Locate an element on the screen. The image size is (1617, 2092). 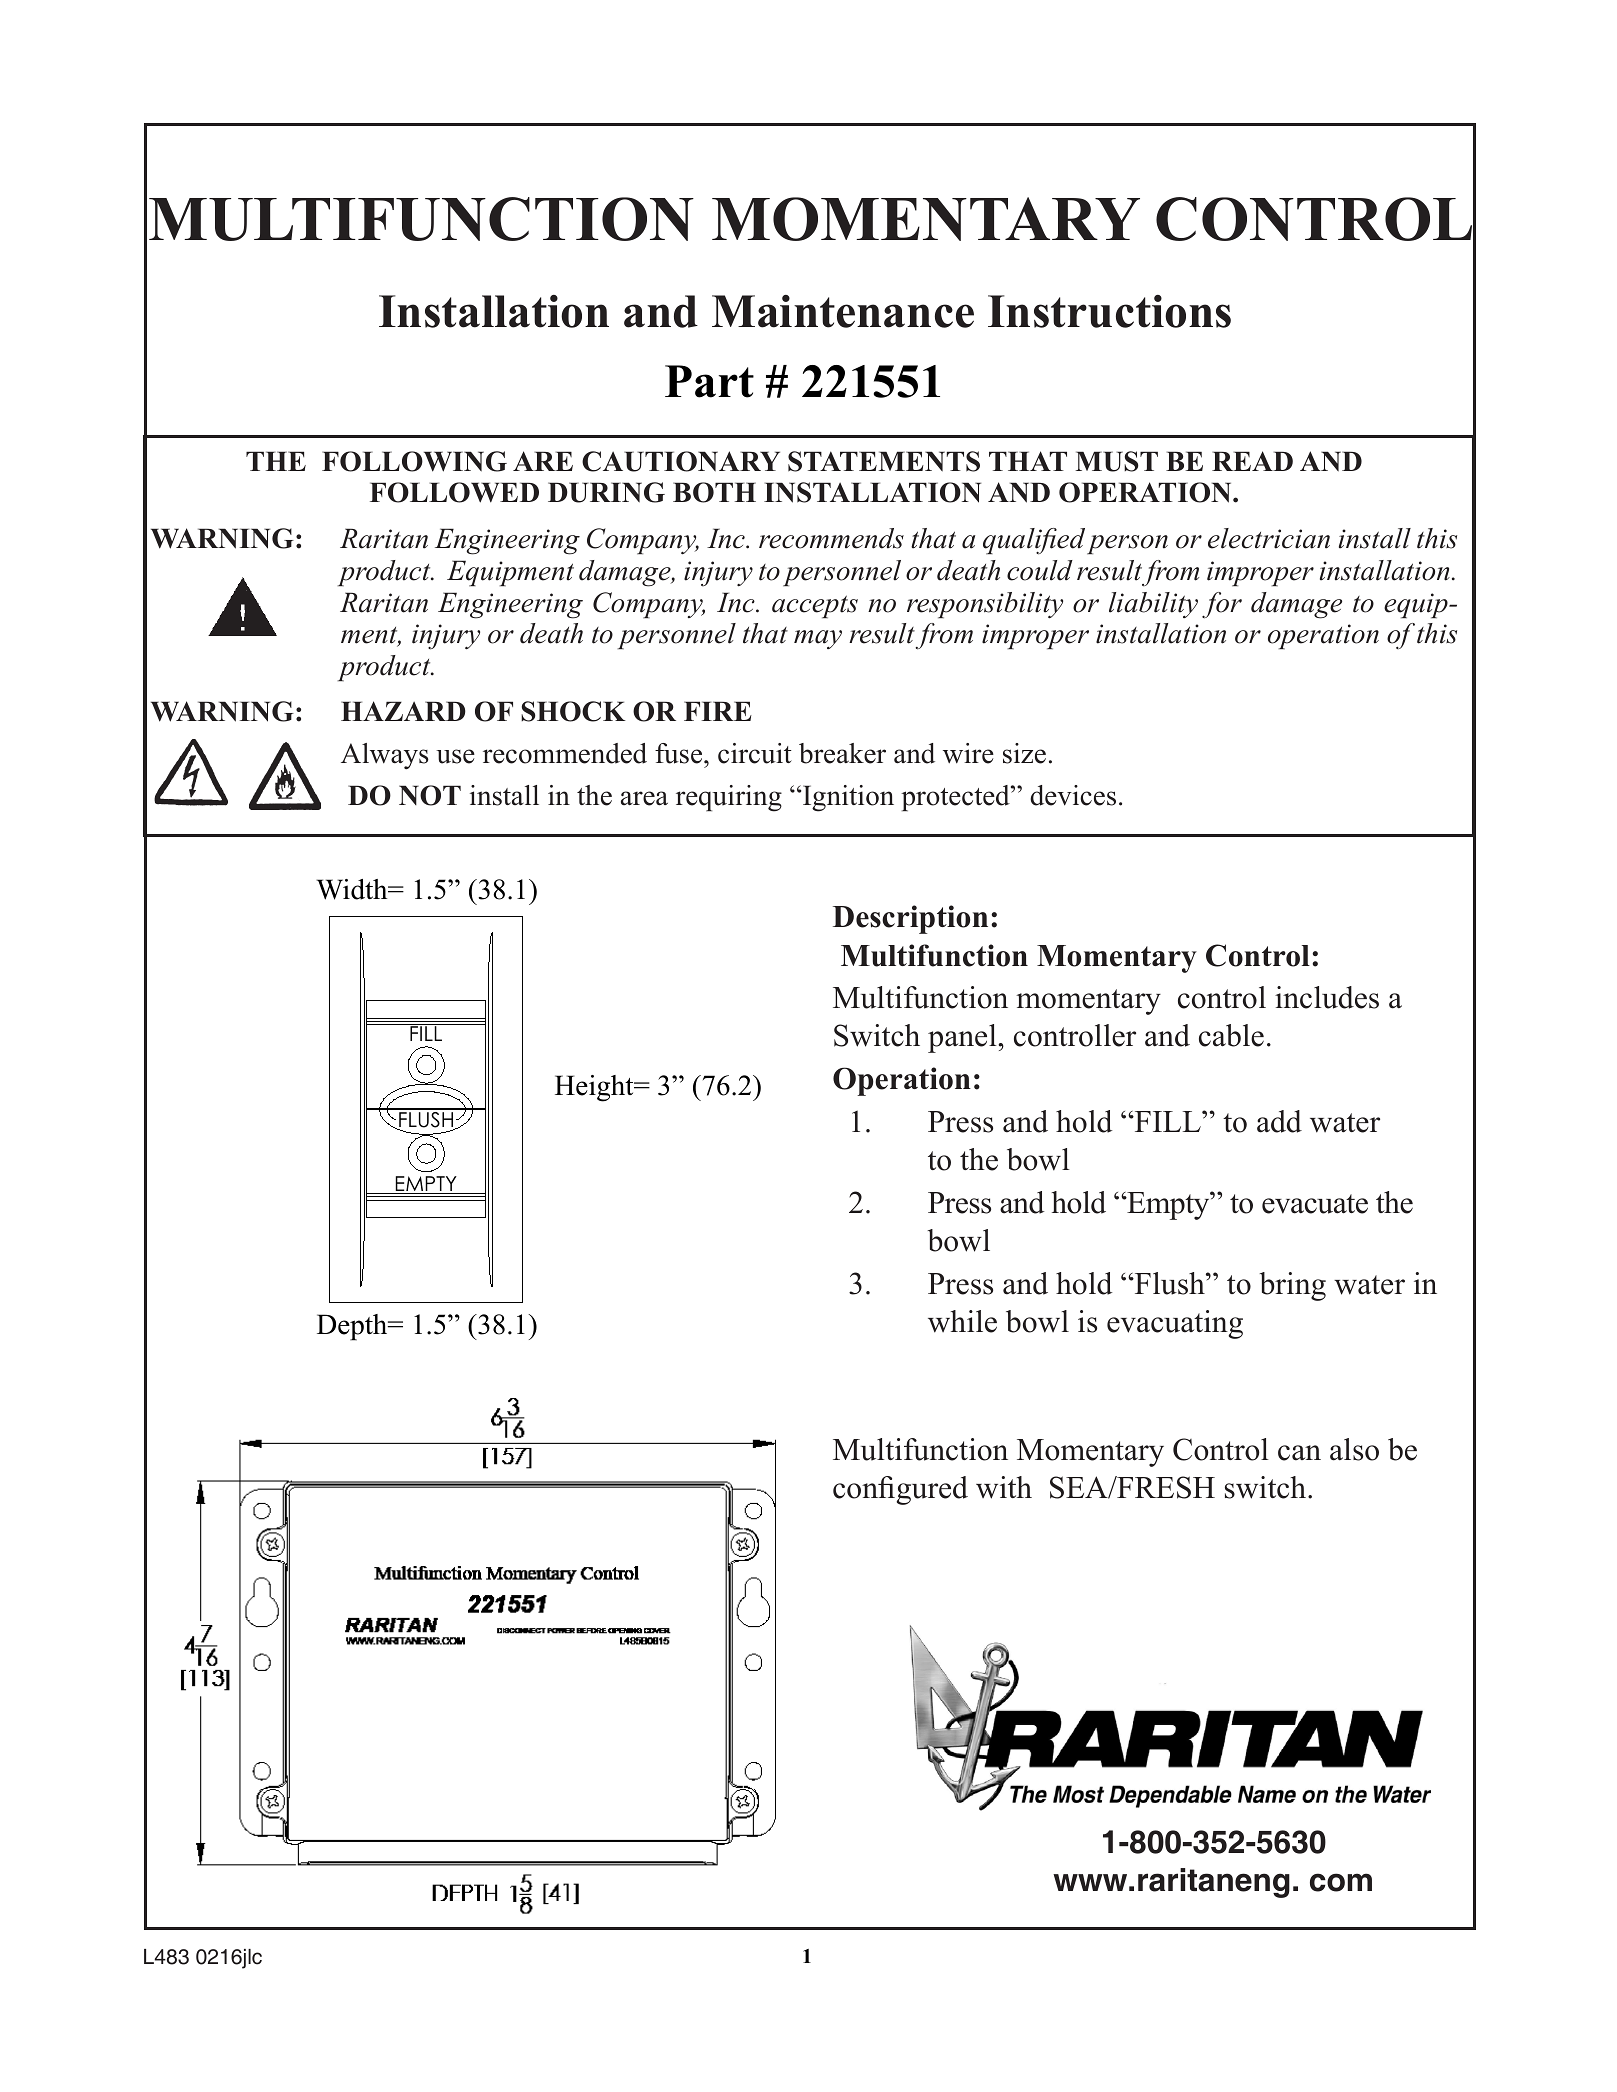
configured is located at coordinates (900, 1490).
